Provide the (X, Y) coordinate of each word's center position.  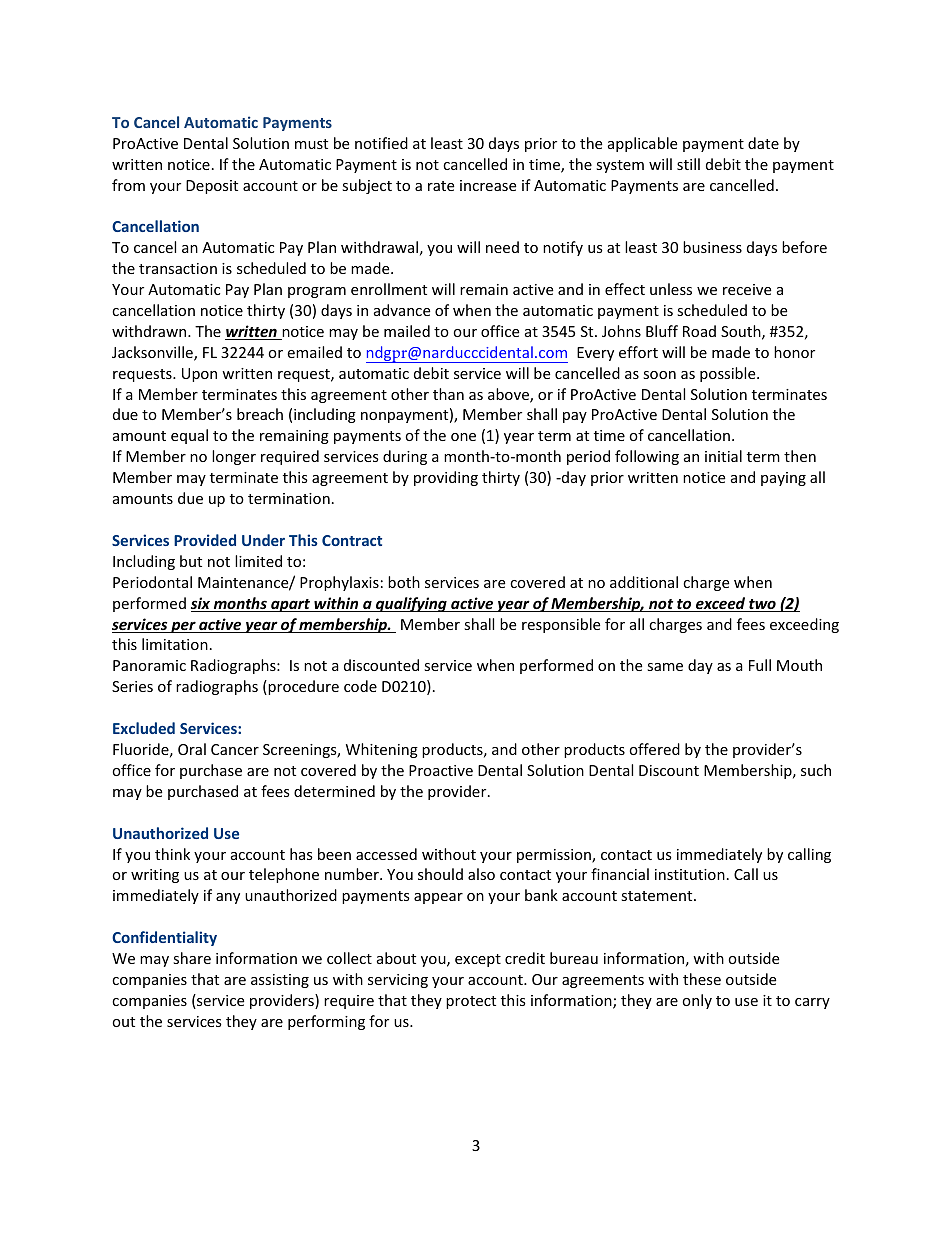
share (192, 958)
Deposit (212, 187)
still (688, 164)
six (201, 604)
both (404, 582)
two (762, 605)
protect (471, 1002)
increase (488, 185)
